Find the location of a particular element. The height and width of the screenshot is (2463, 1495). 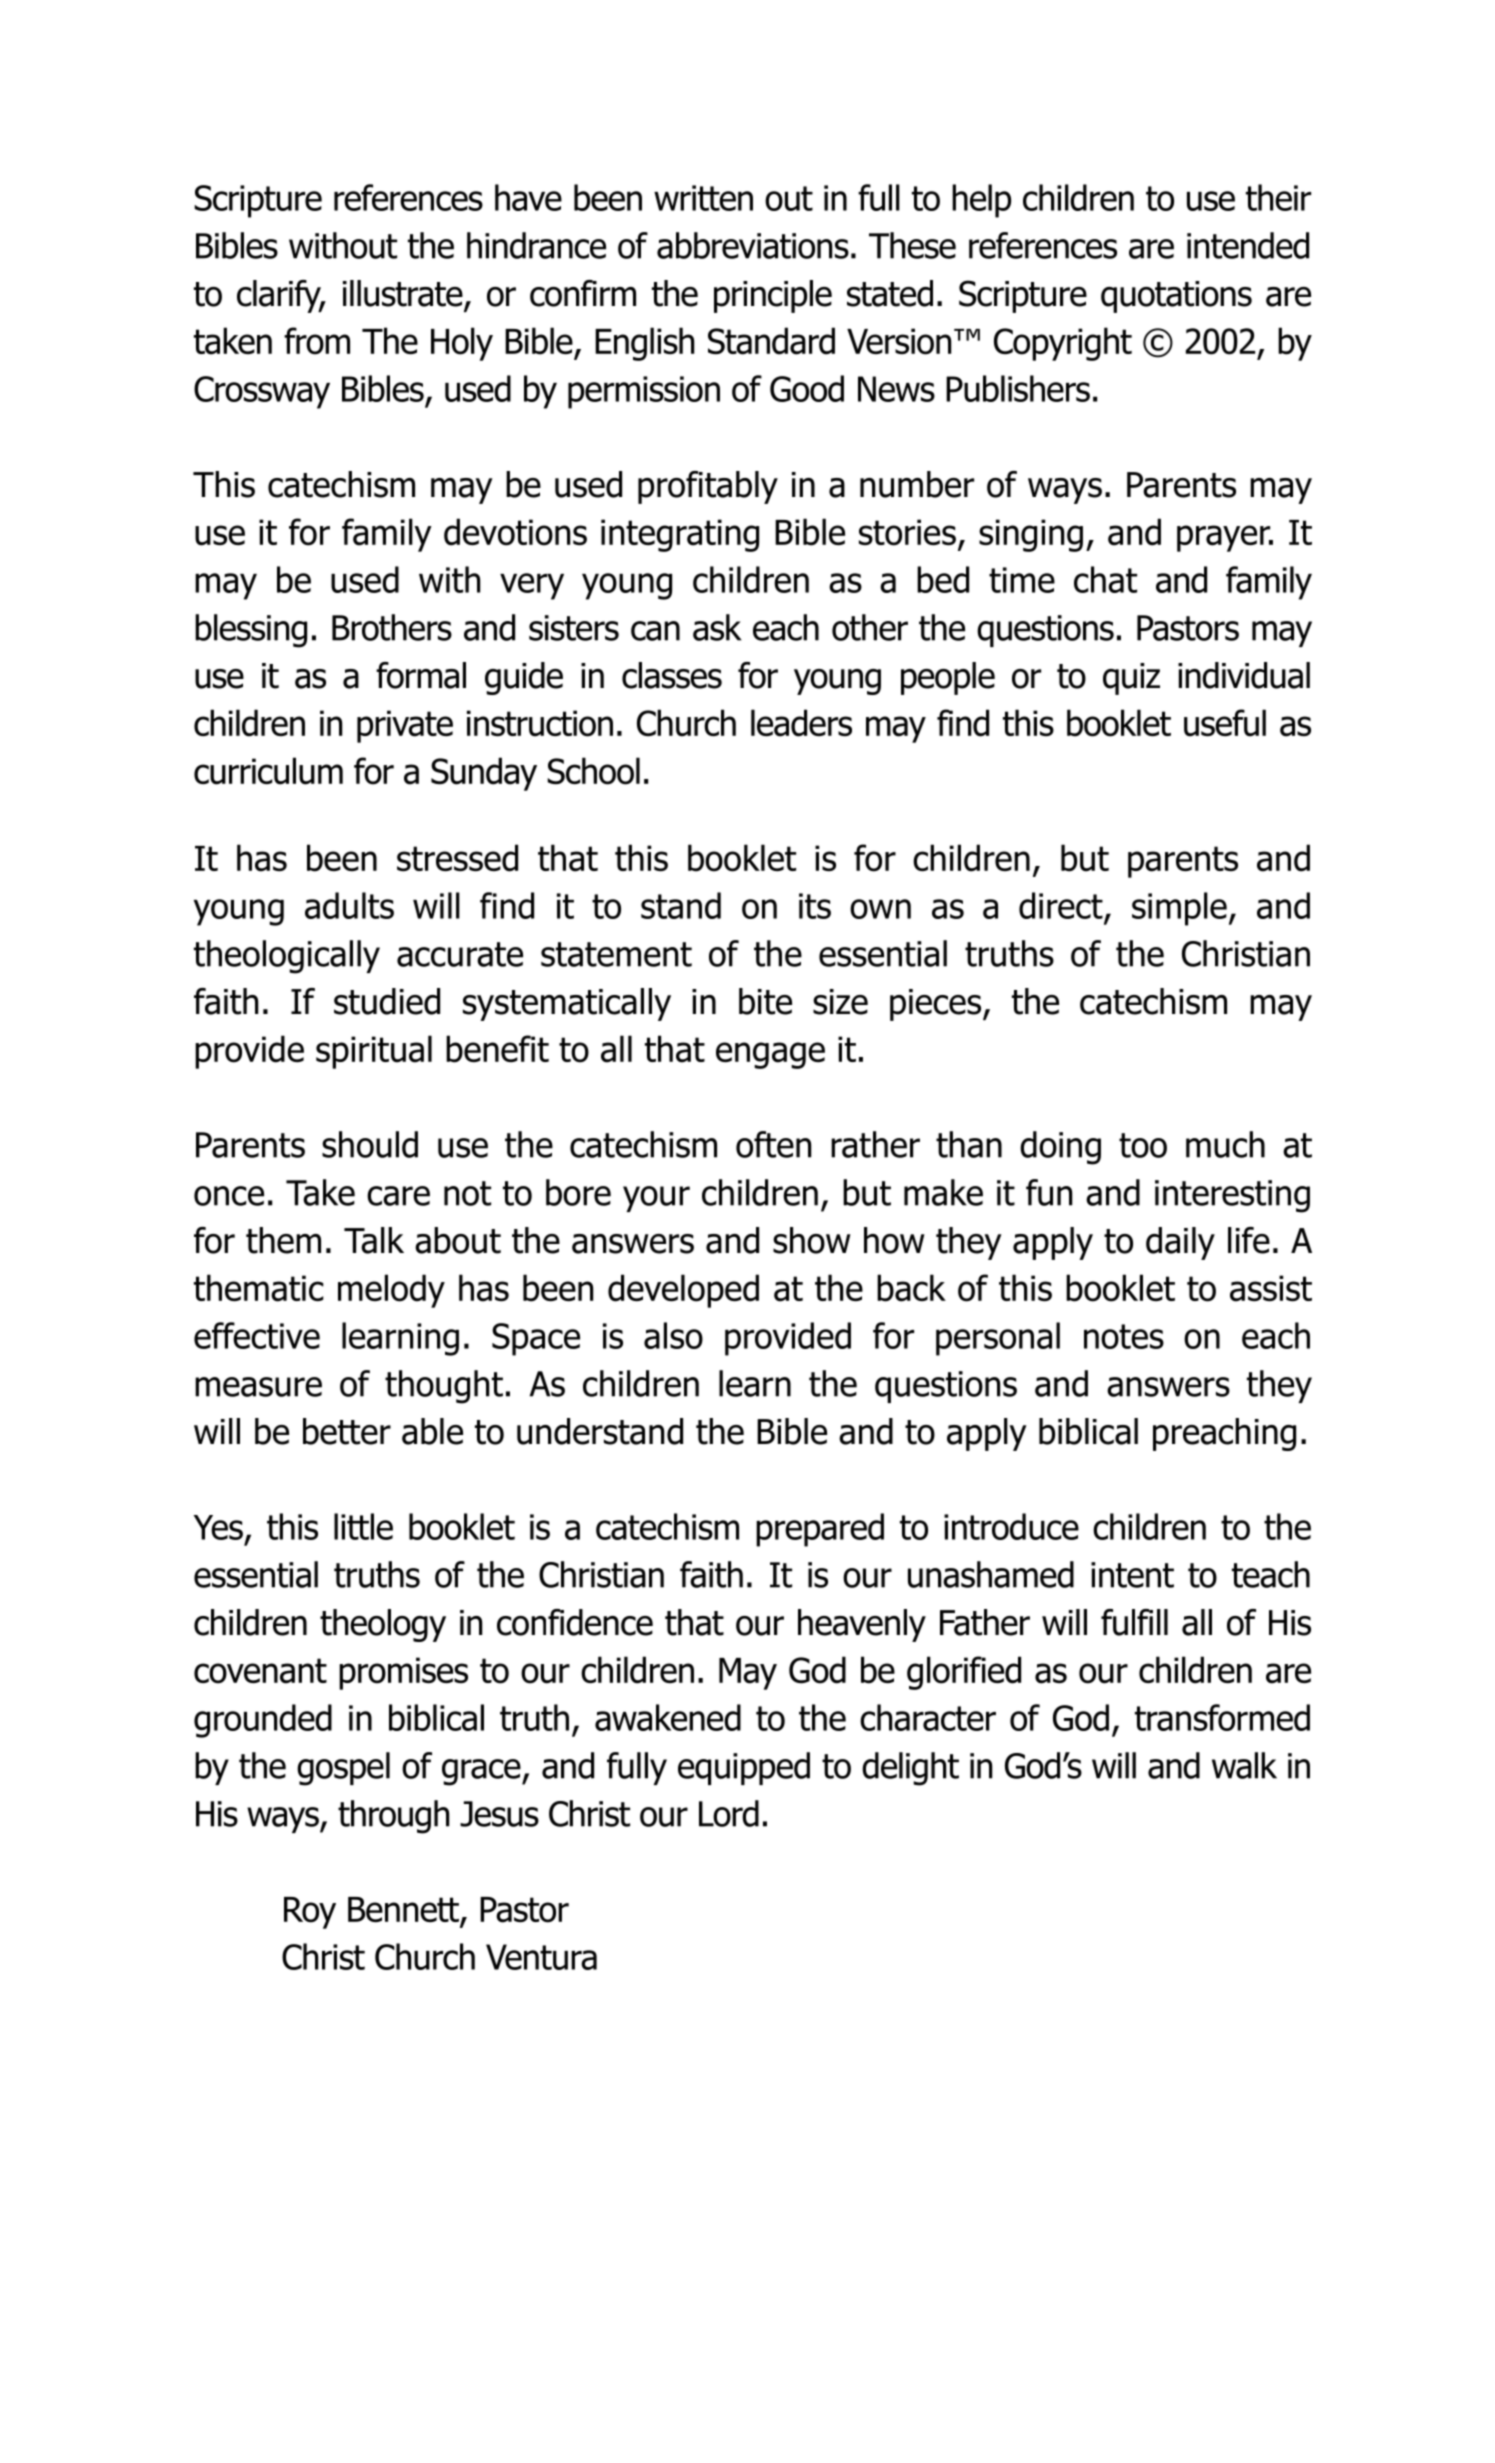

also is located at coordinates (673, 1335).
